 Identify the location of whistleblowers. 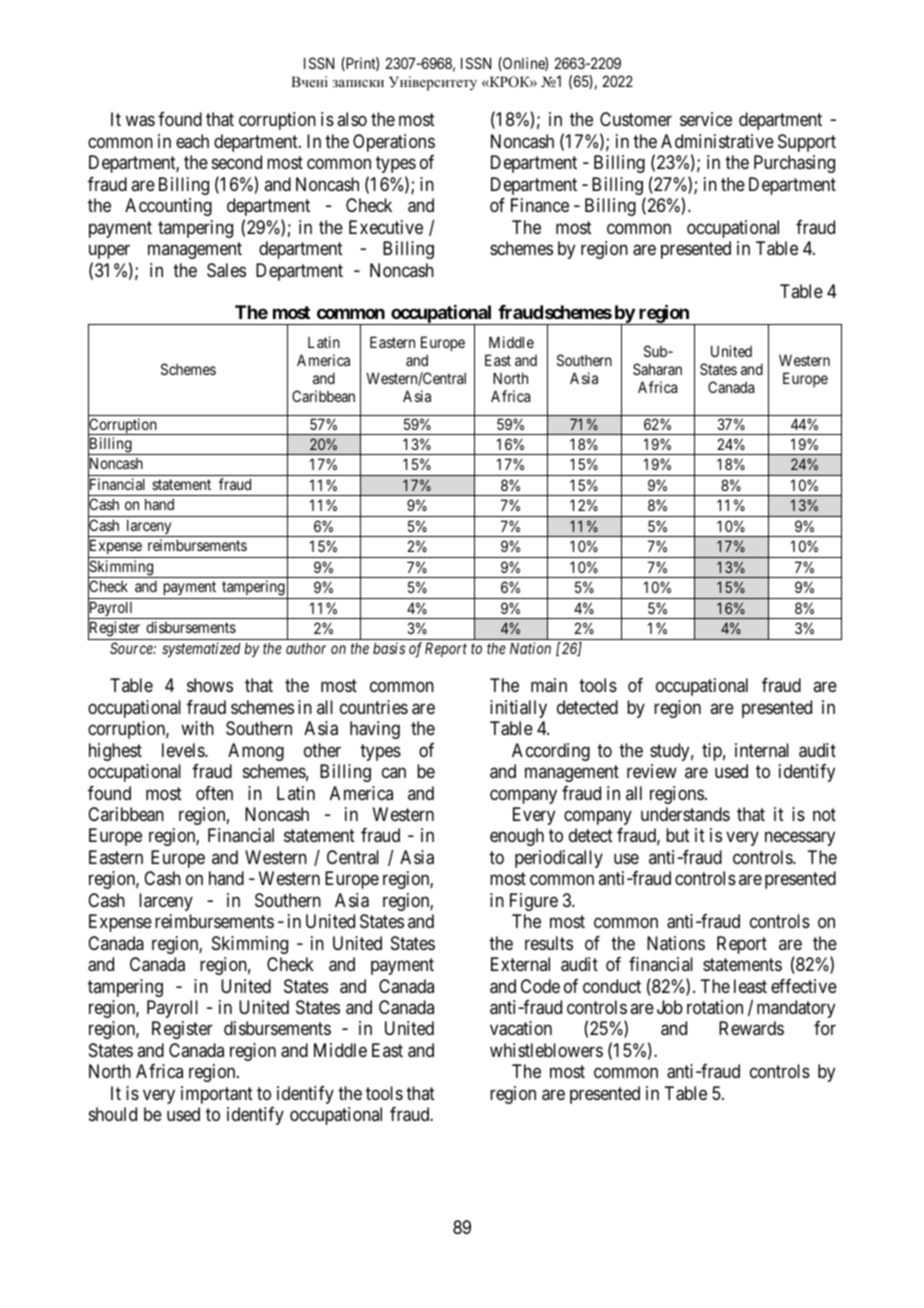
(546, 1050).
